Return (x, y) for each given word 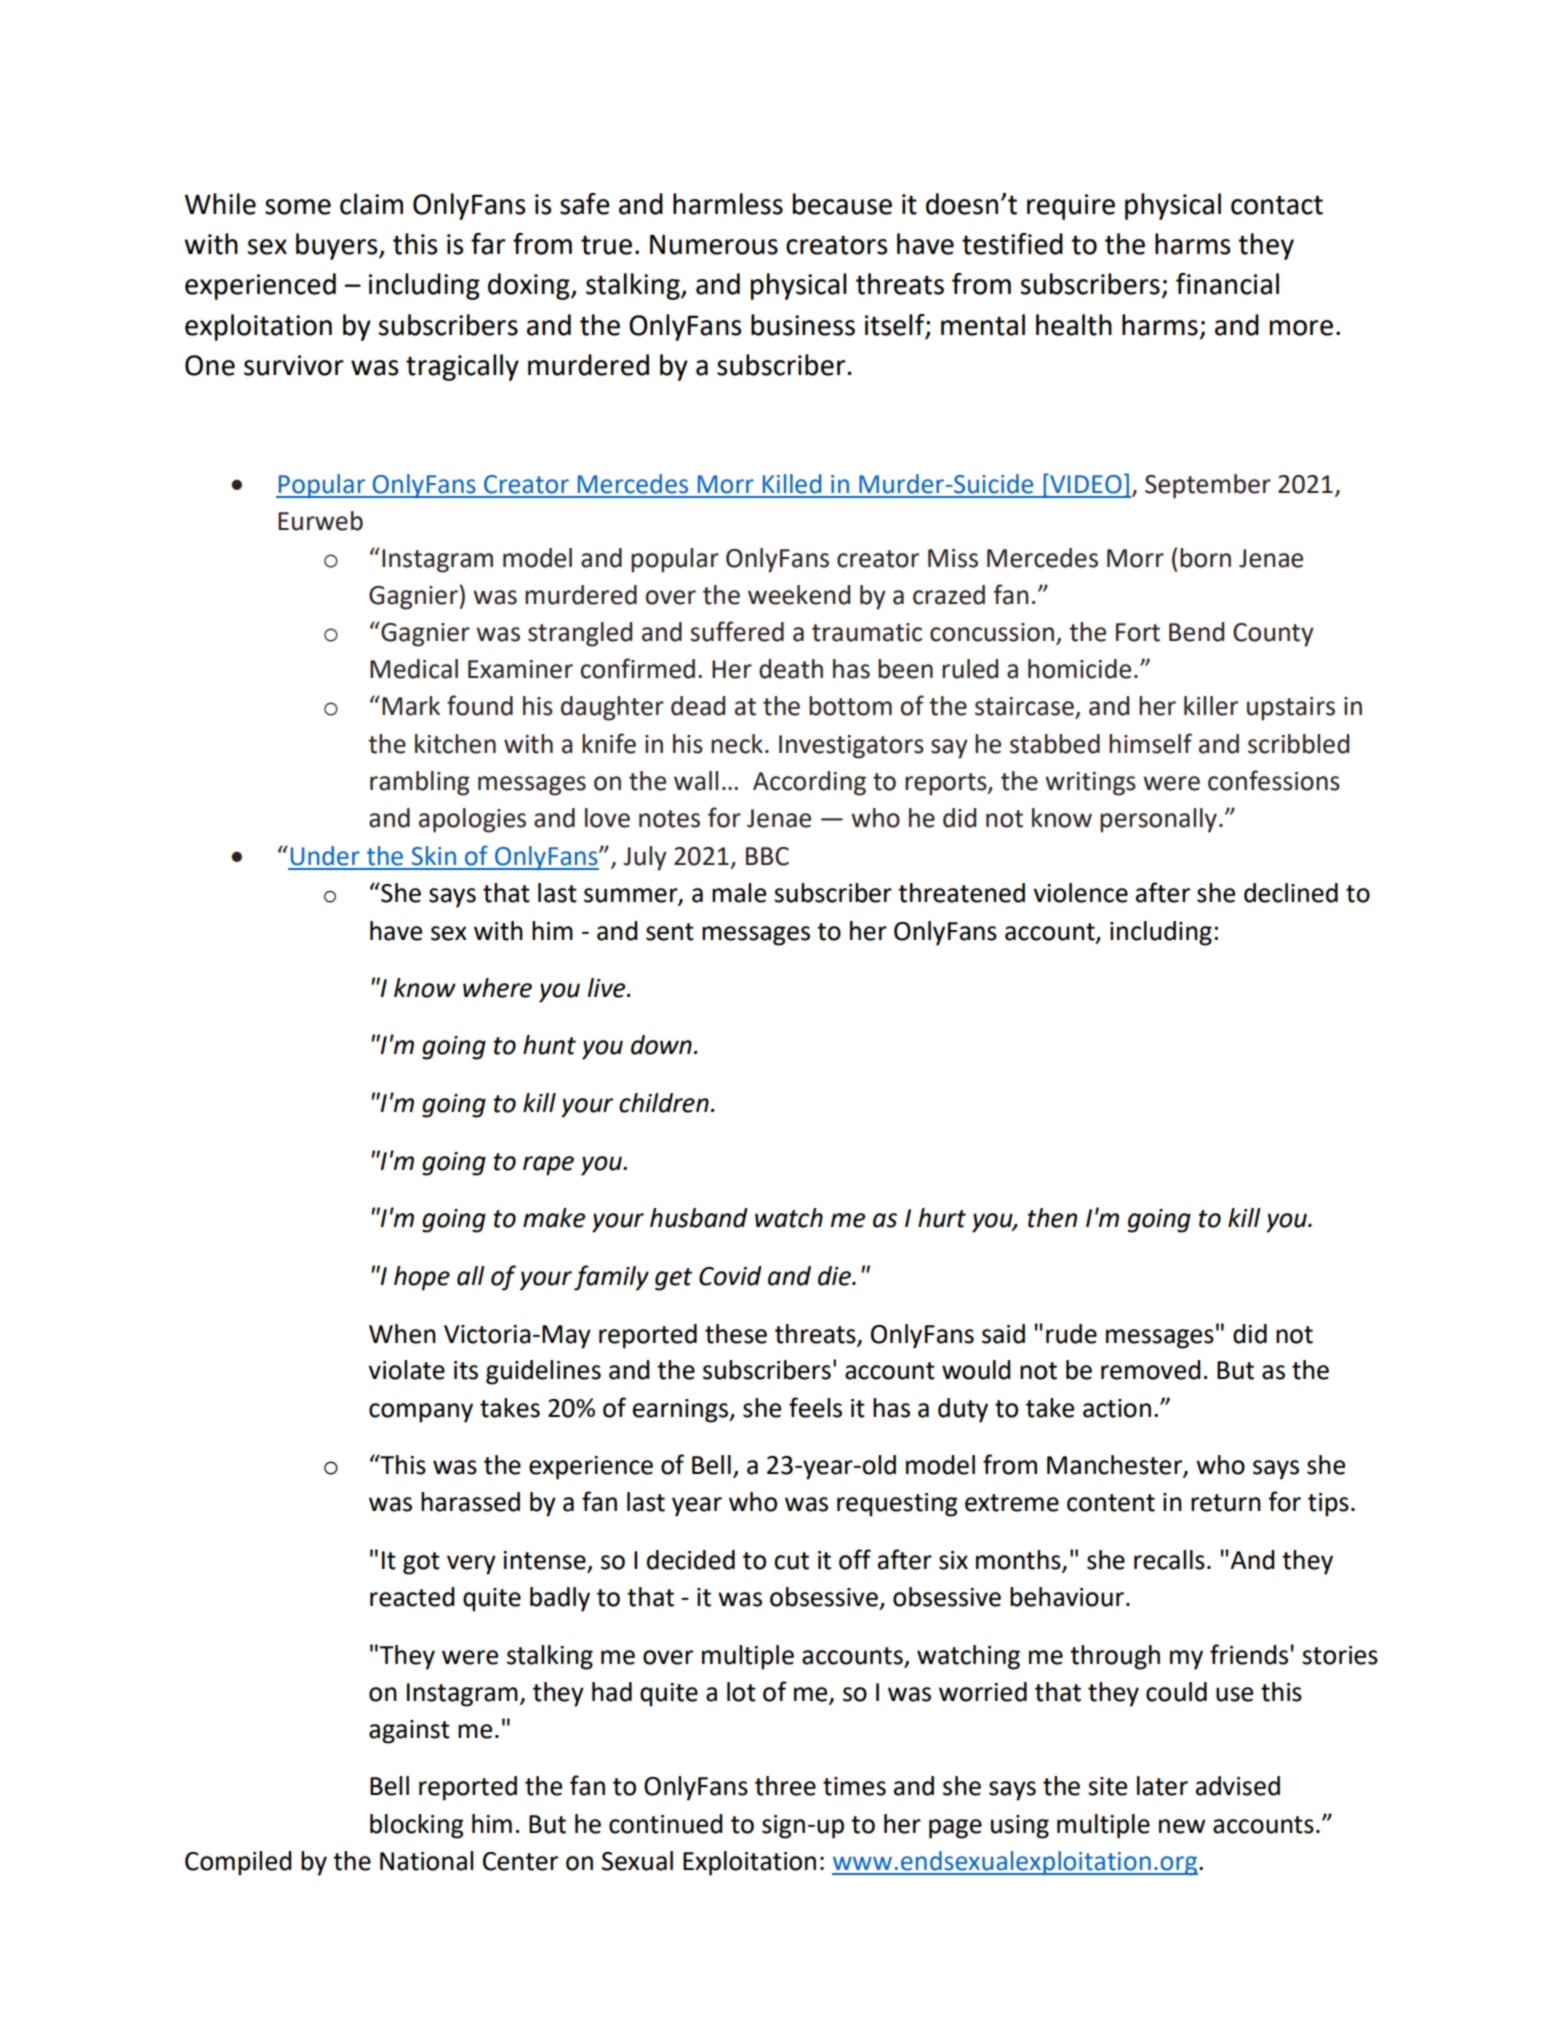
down (661, 1045)
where (497, 988)
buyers (338, 246)
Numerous (714, 244)
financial (1227, 284)
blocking (417, 1826)
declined (1291, 893)
